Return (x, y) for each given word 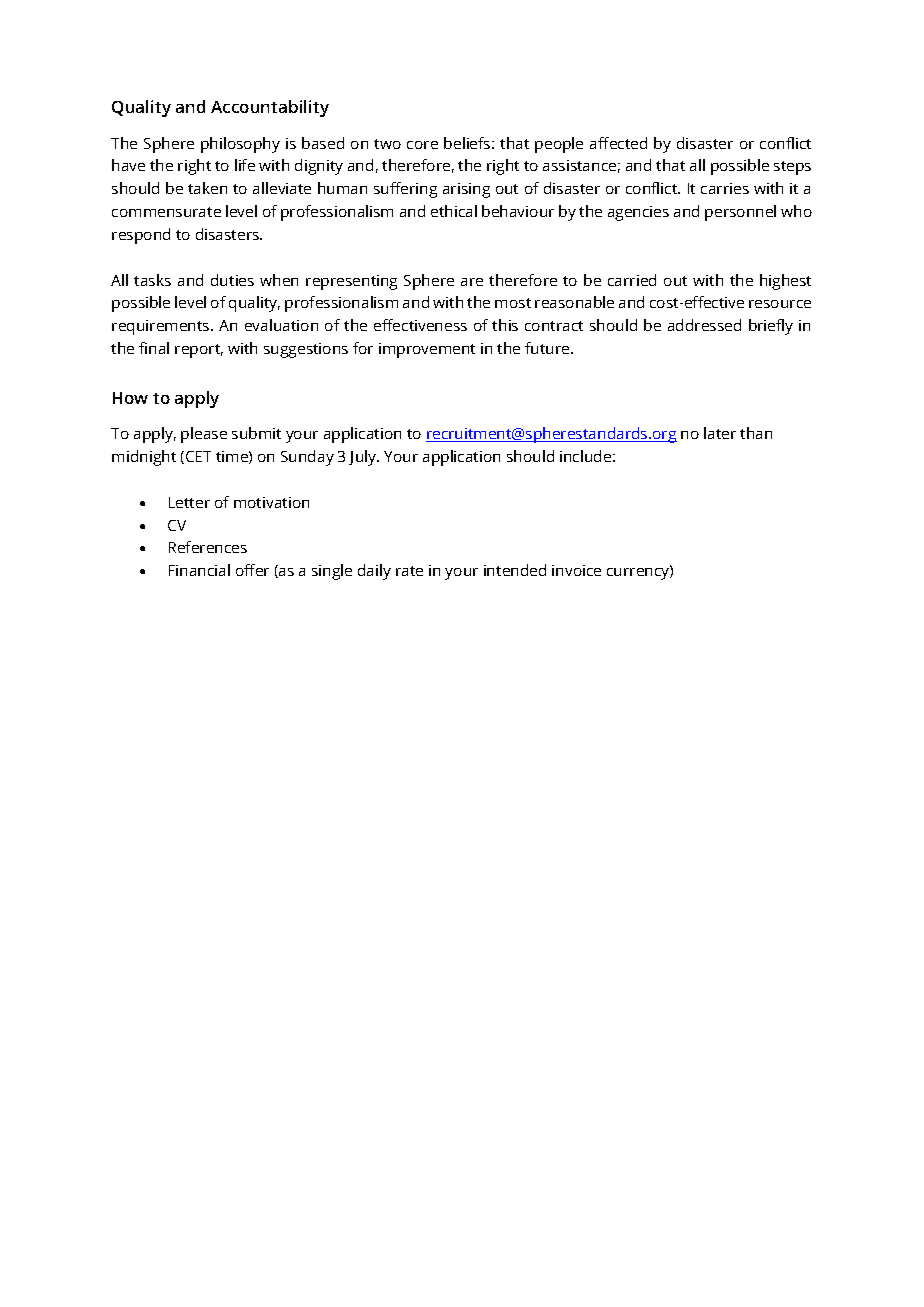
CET (198, 456)
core (422, 145)
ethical (454, 211)
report (199, 351)
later (720, 433)
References (208, 547)
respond (141, 236)
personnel (740, 213)
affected (618, 143)
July (364, 458)
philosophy (240, 145)
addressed (704, 325)
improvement (427, 350)
